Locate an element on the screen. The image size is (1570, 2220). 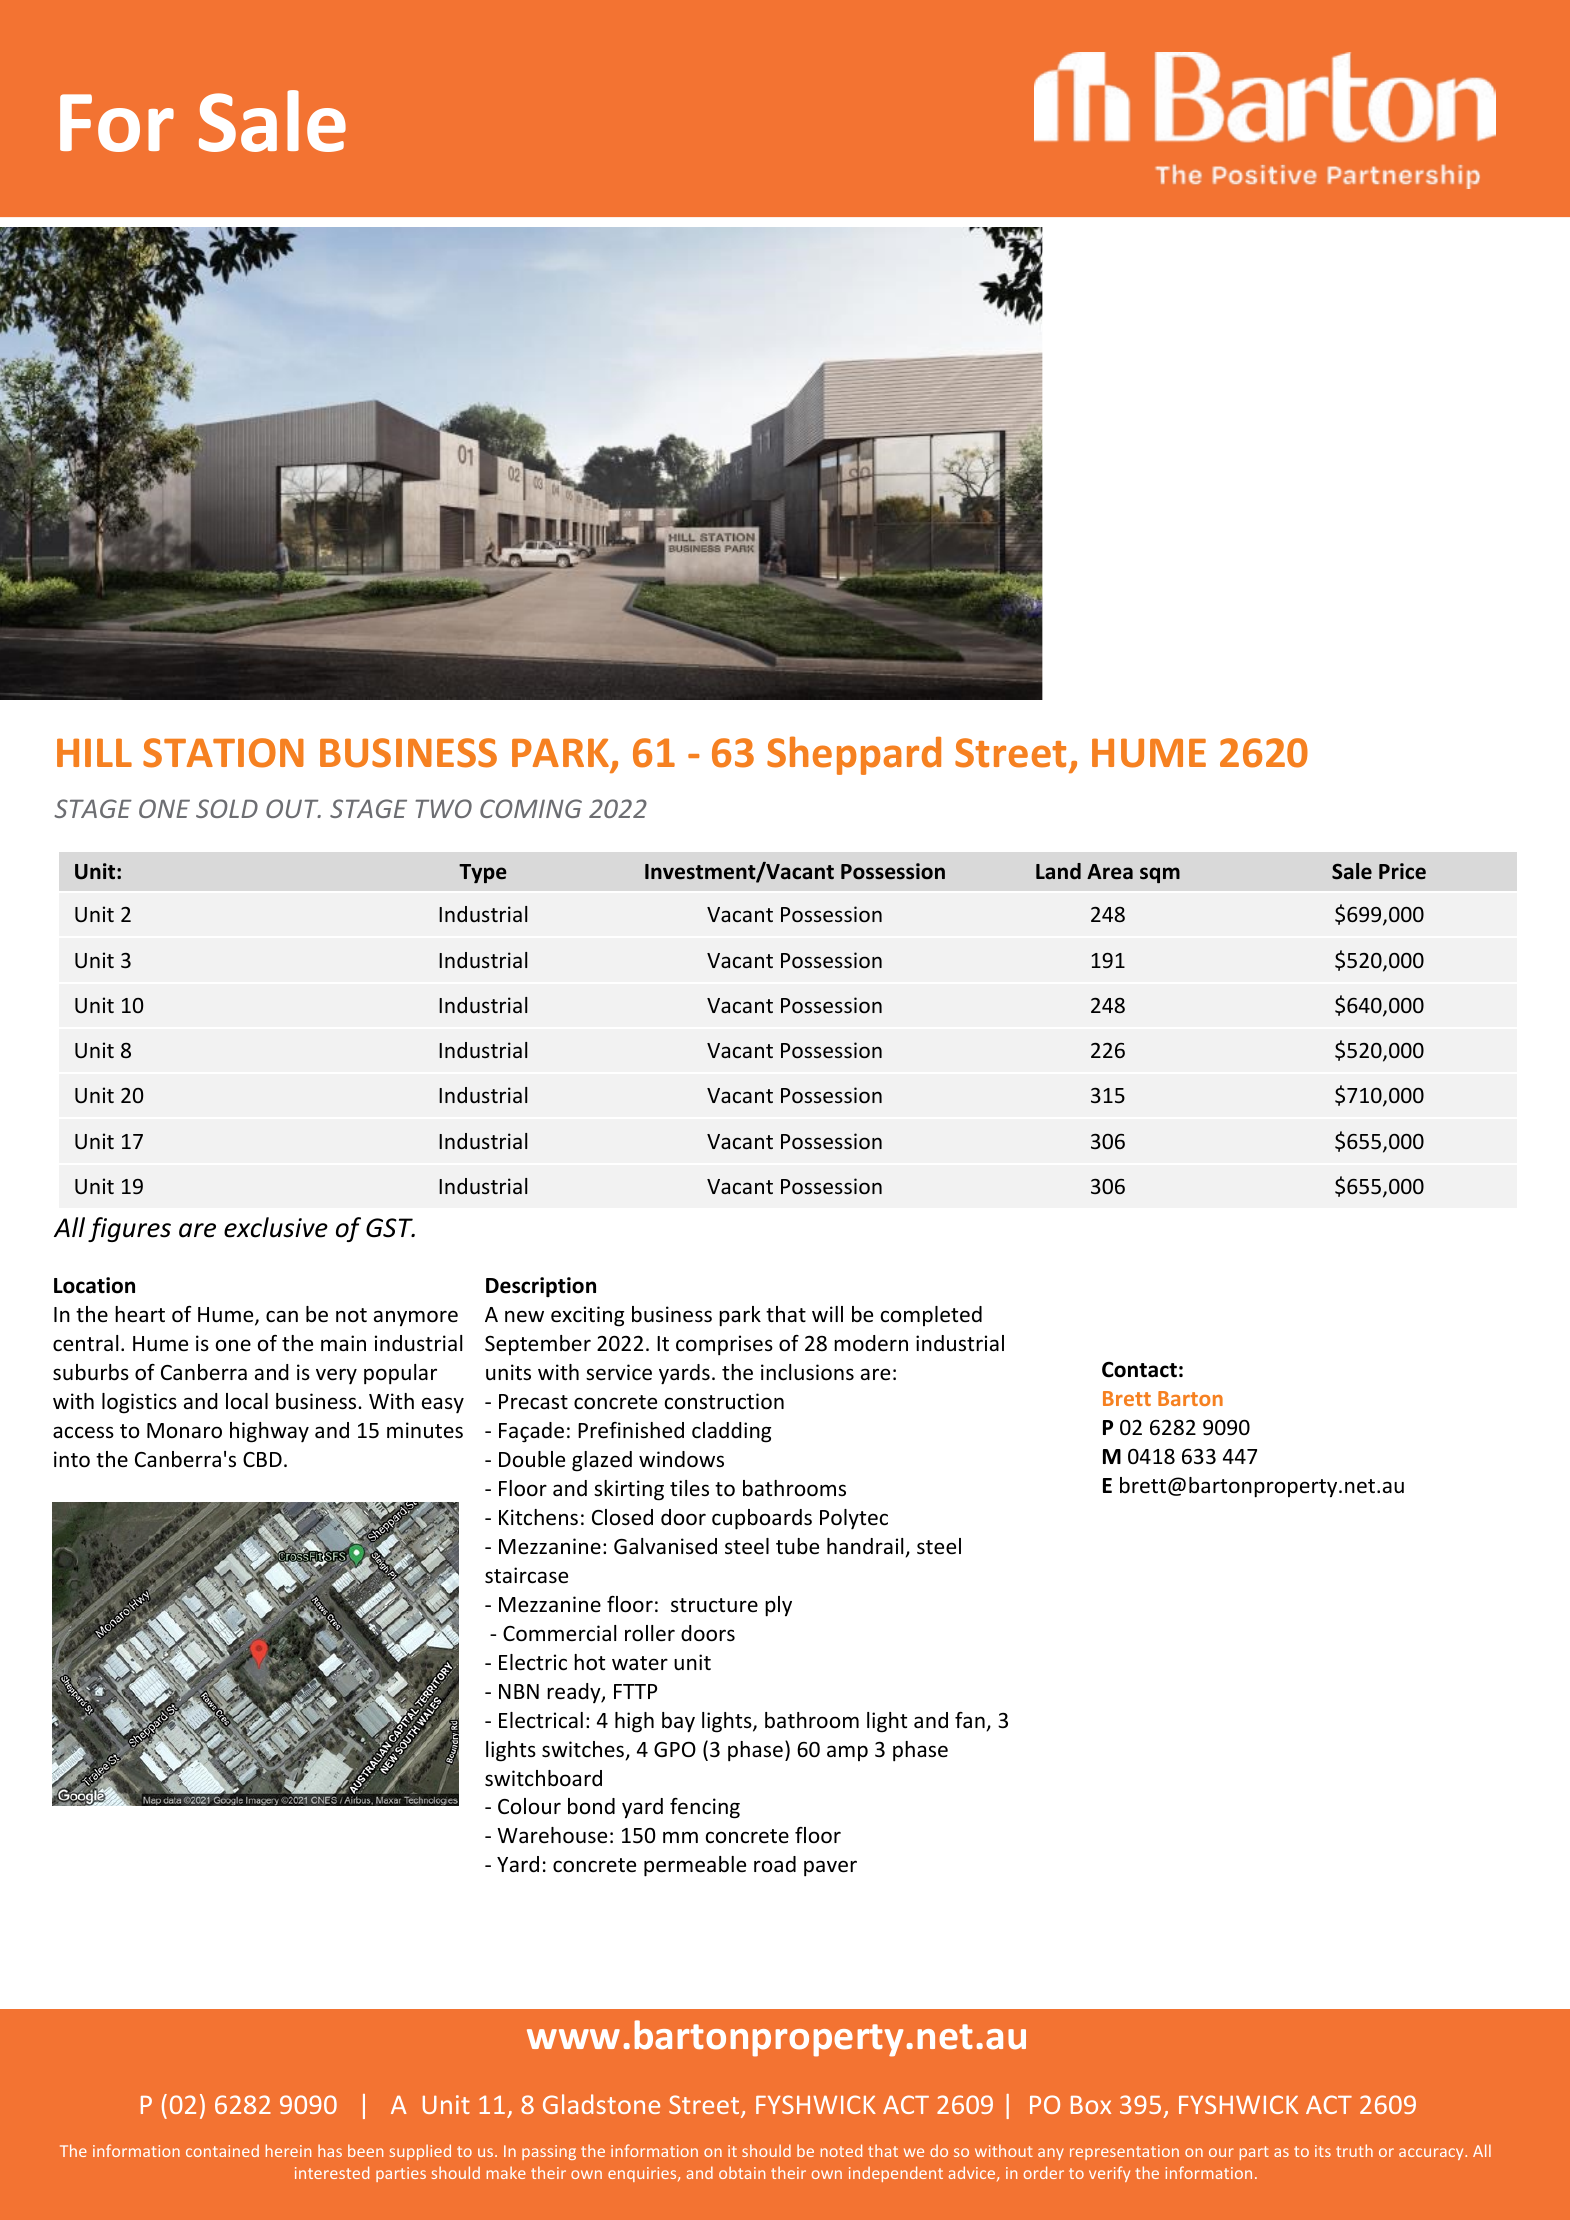
completed is located at coordinates (931, 1316).
